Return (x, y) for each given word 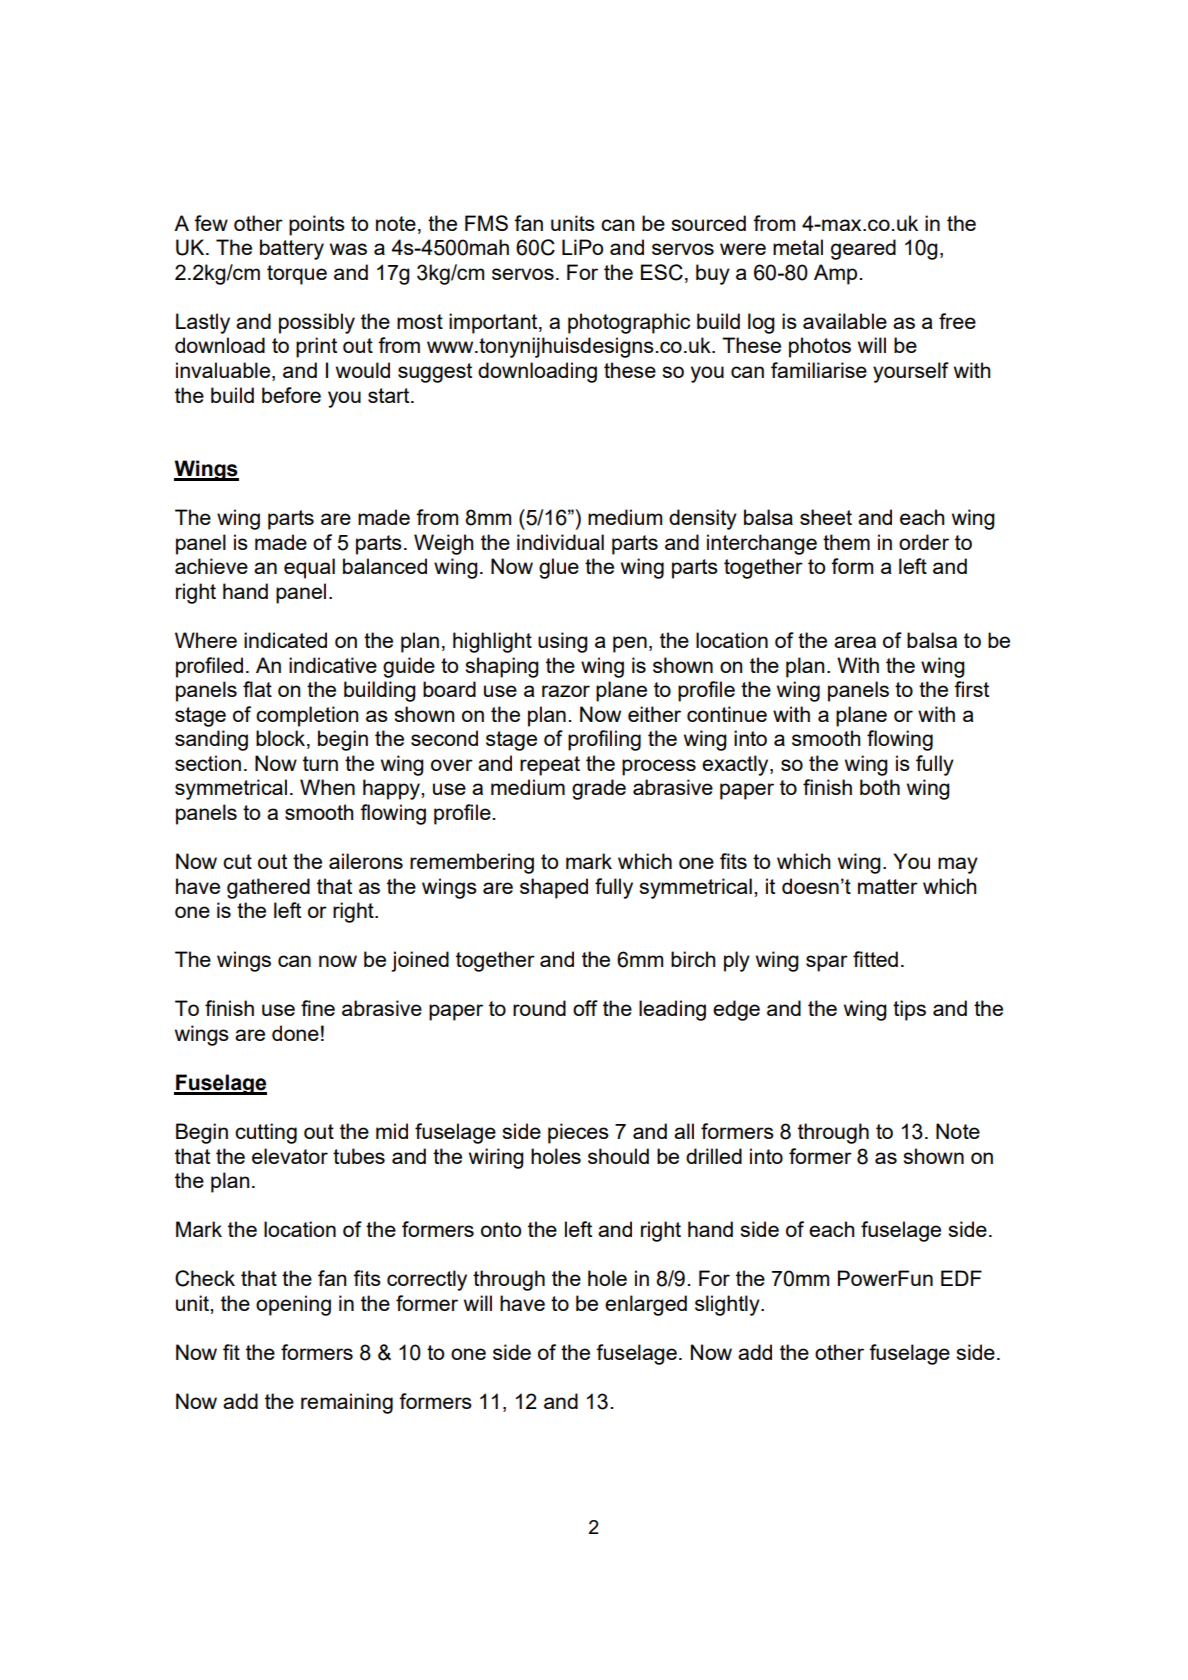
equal (309, 568)
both (880, 787)
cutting (266, 1133)
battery (292, 249)
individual (560, 542)
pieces (578, 1133)
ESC (662, 272)
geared (863, 249)
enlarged (646, 1305)
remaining (347, 1403)
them (846, 542)
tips (909, 1010)
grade (599, 789)
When (327, 787)
